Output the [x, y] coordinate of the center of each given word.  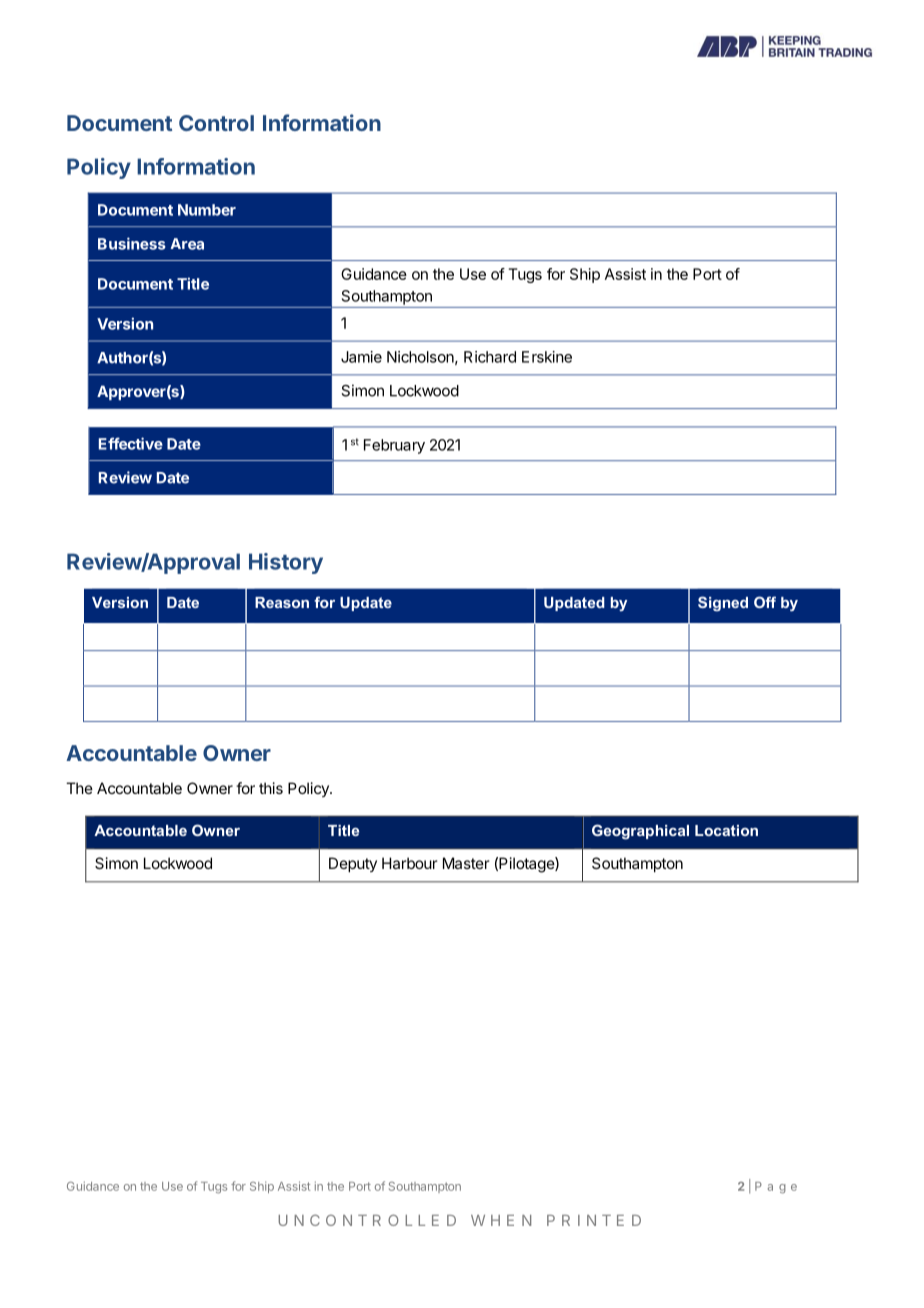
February [394, 446]
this [271, 788]
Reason [282, 602]
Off [765, 602]
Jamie [361, 357]
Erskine [547, 357]
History [286, 563]
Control [216, 123]
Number [207, 210]
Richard [490, 357]
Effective [131, 443]
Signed [723, 604]
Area [187, 244]
